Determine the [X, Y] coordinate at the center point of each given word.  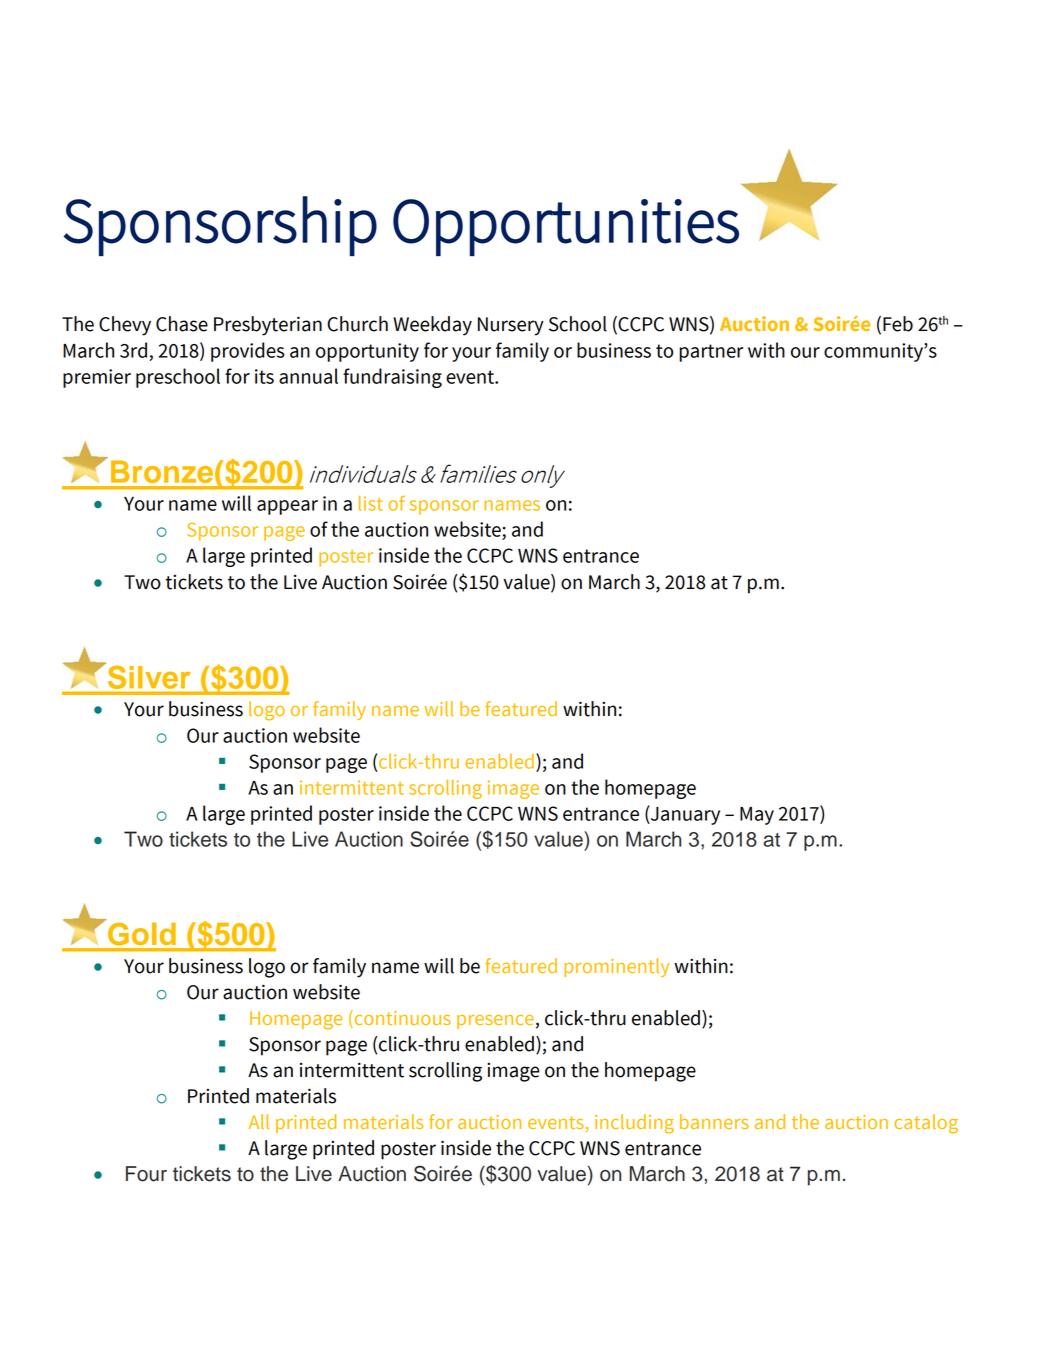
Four [146, 1174]
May [757, 816]
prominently [616, 967]
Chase [182, 324]
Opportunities [566, 227]
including [634, 1124]
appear [287, 507]
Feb [898, 324]
